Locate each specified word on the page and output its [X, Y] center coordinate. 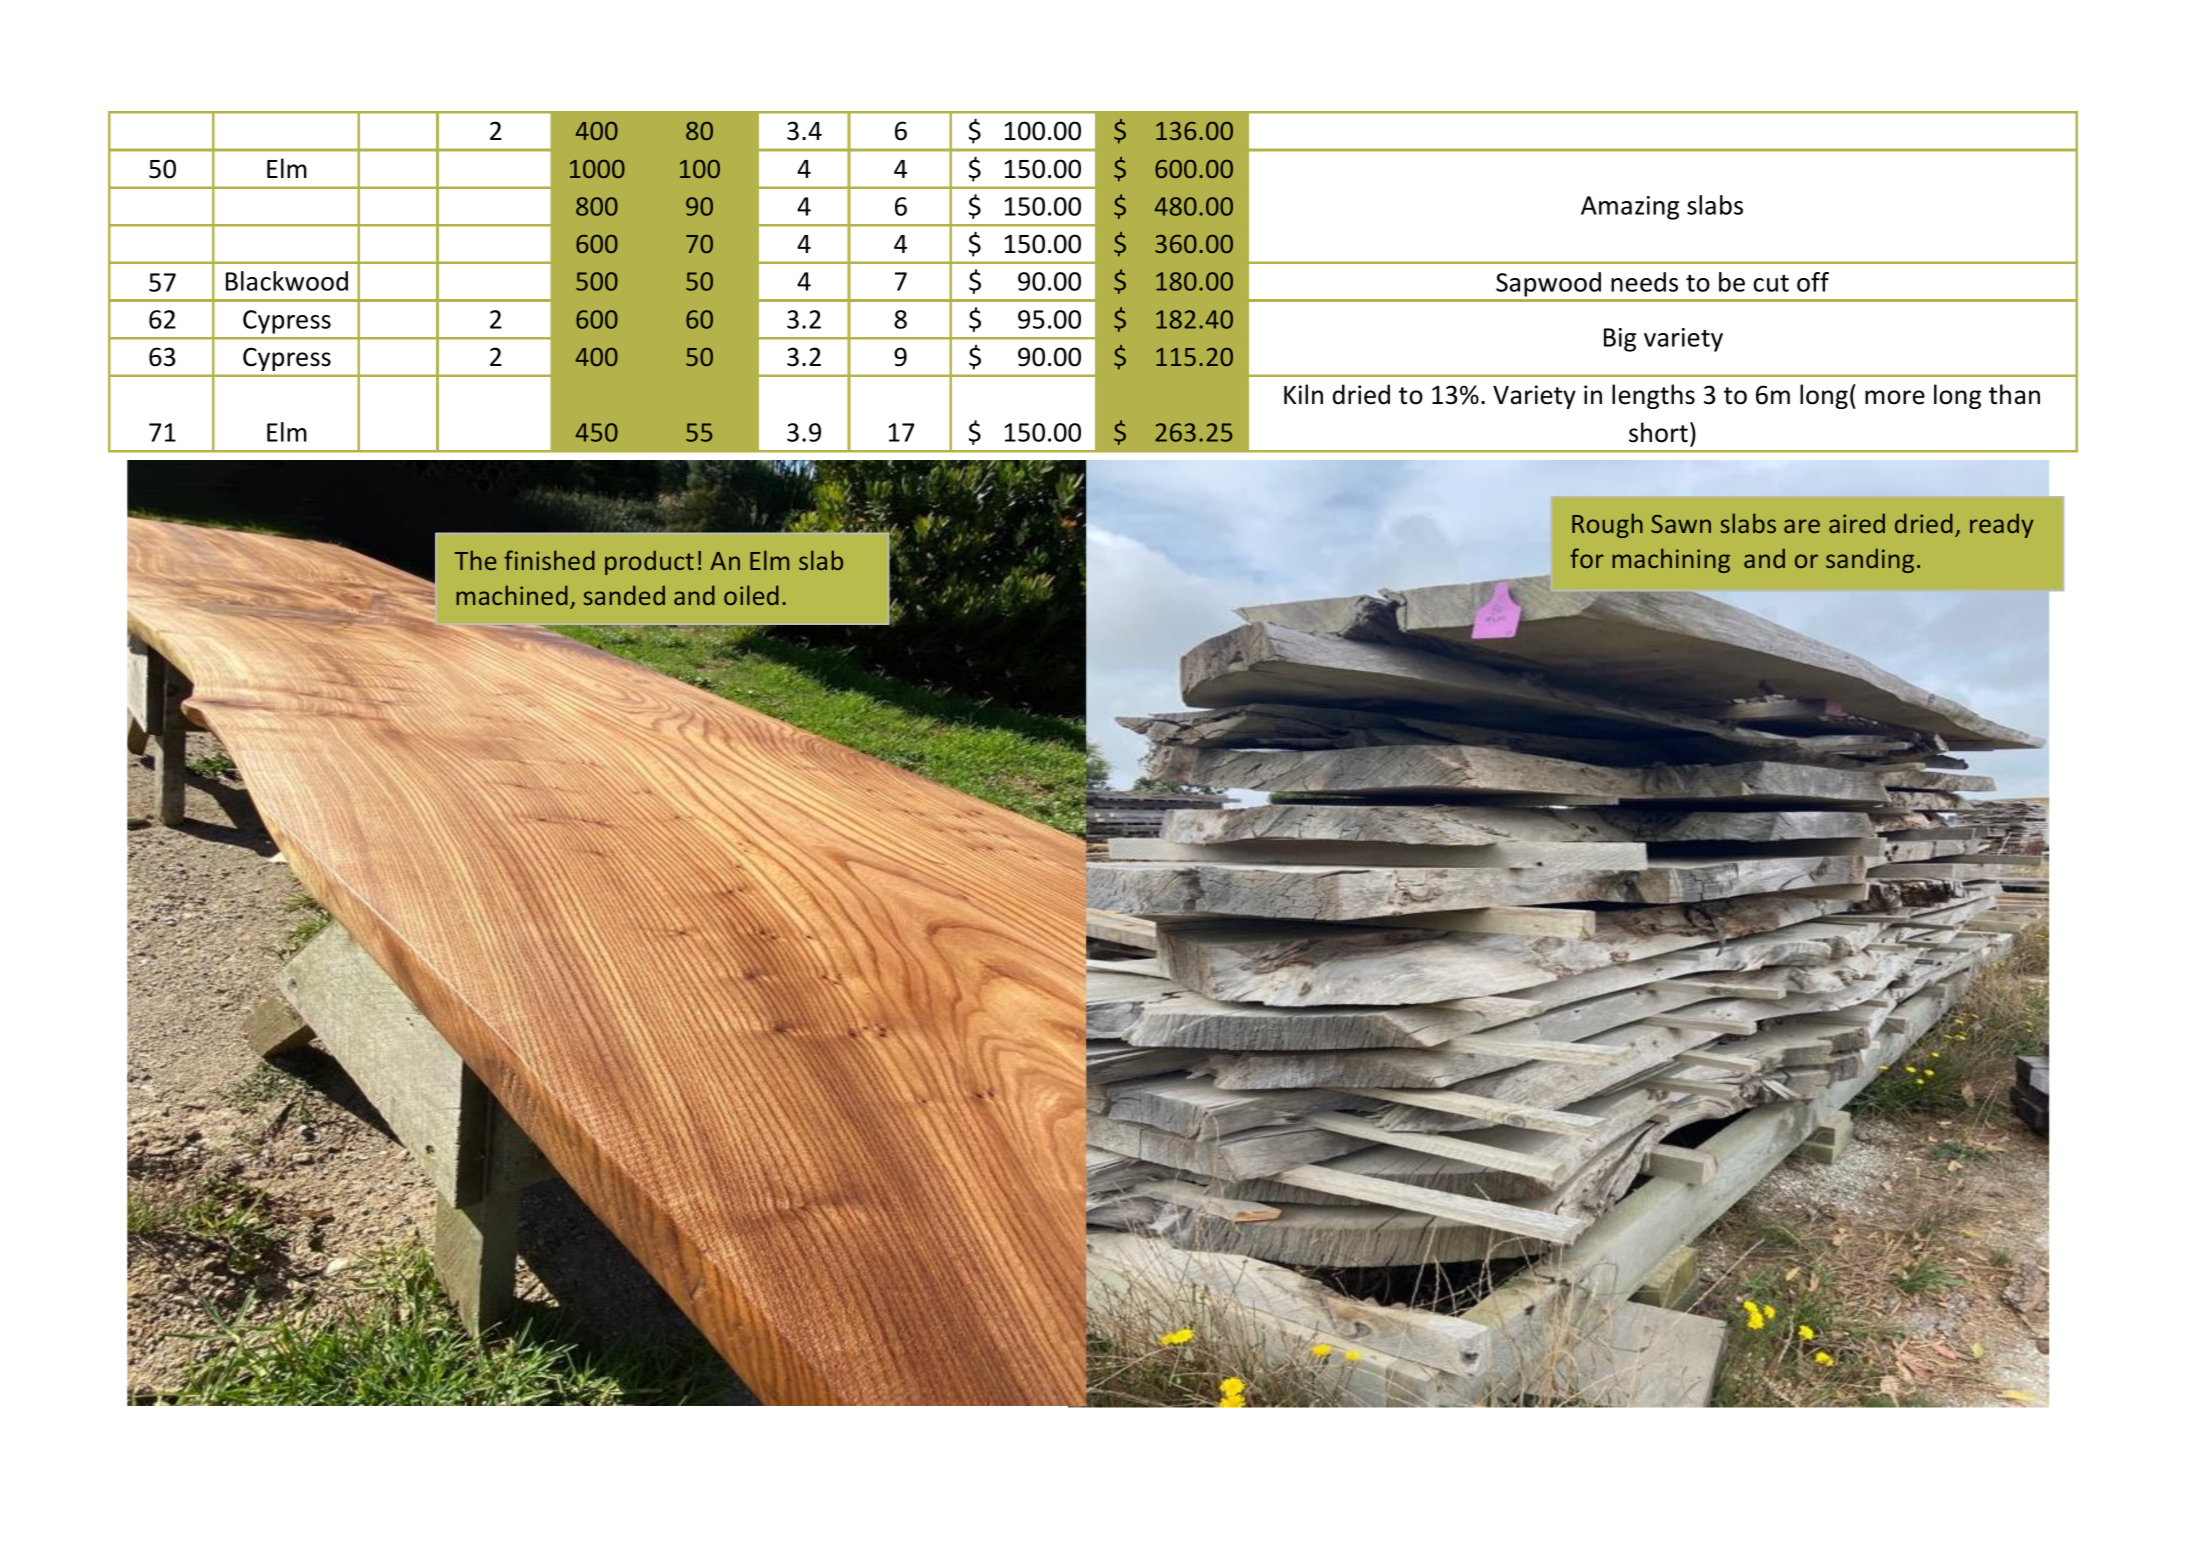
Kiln [1303, 394]
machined [512, 595]
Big [1620, 340]
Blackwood [287, 281]
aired [1857, 523]
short [1658, 432]
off [1813, 282]
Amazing [1630, 208]
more [1895, 397]
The [476, 560]
